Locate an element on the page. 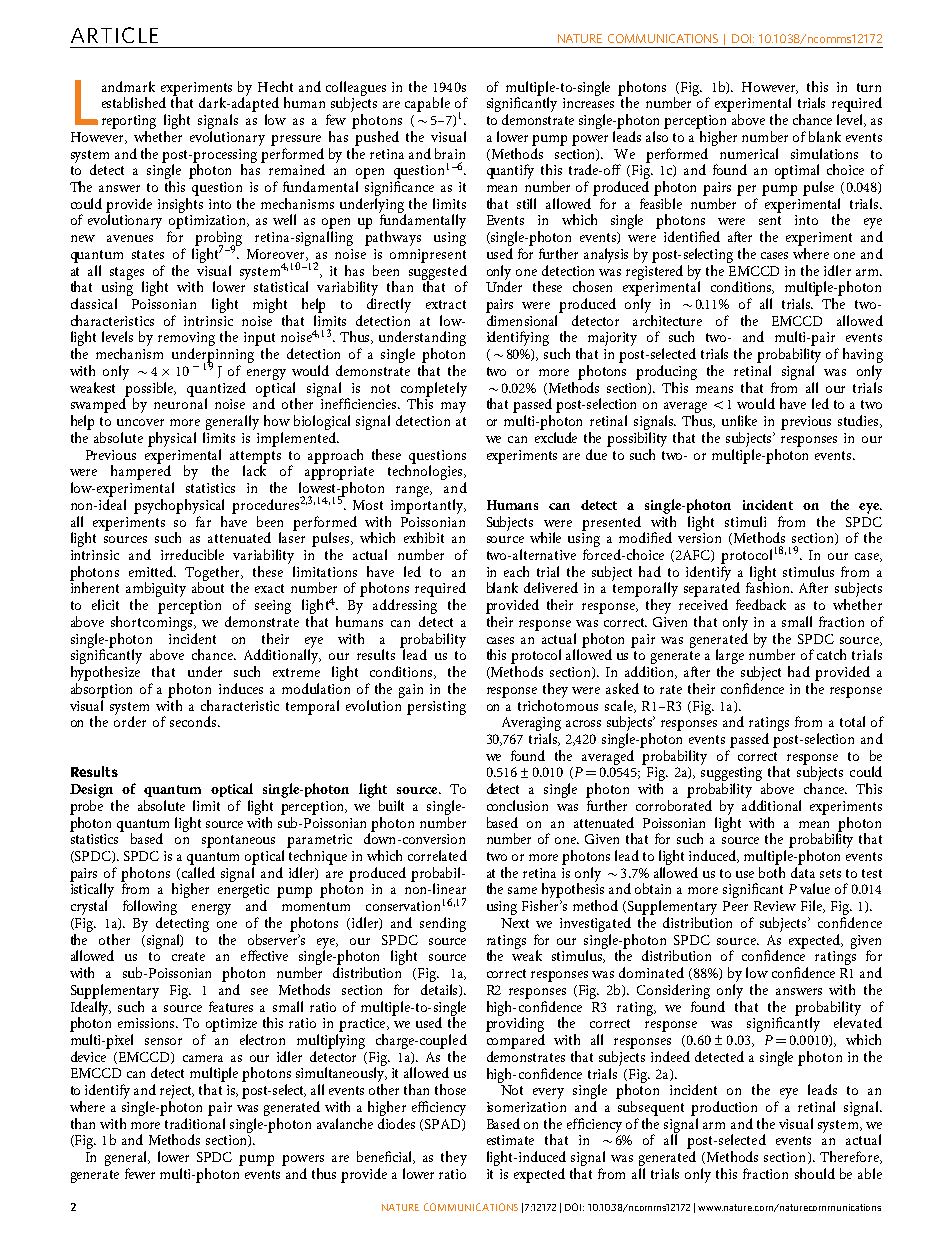 The image size is (952, 1251). brain is located at coordinates (450, 153).
